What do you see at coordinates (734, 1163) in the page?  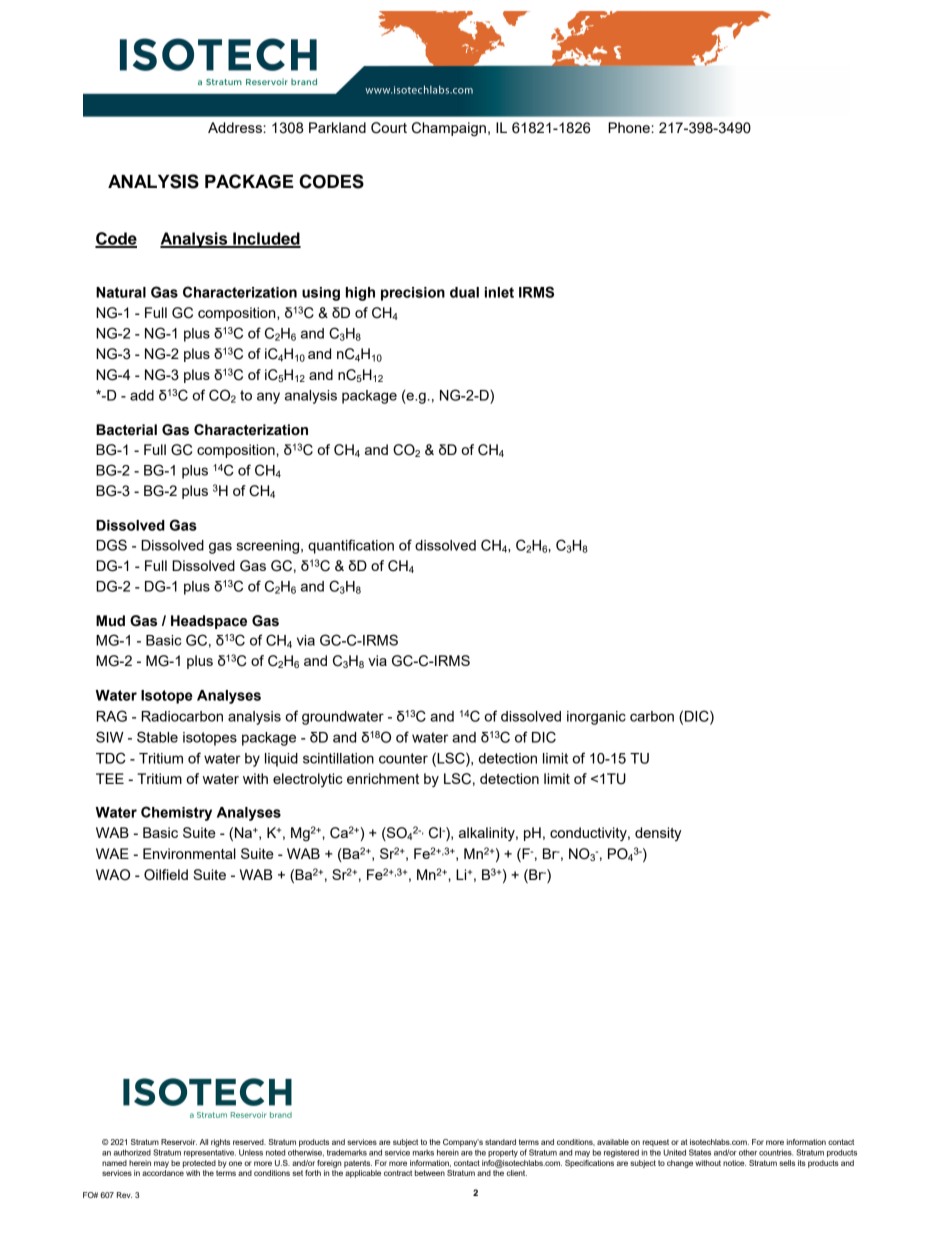 I see `notice` at bounding box center [734, 1163].
